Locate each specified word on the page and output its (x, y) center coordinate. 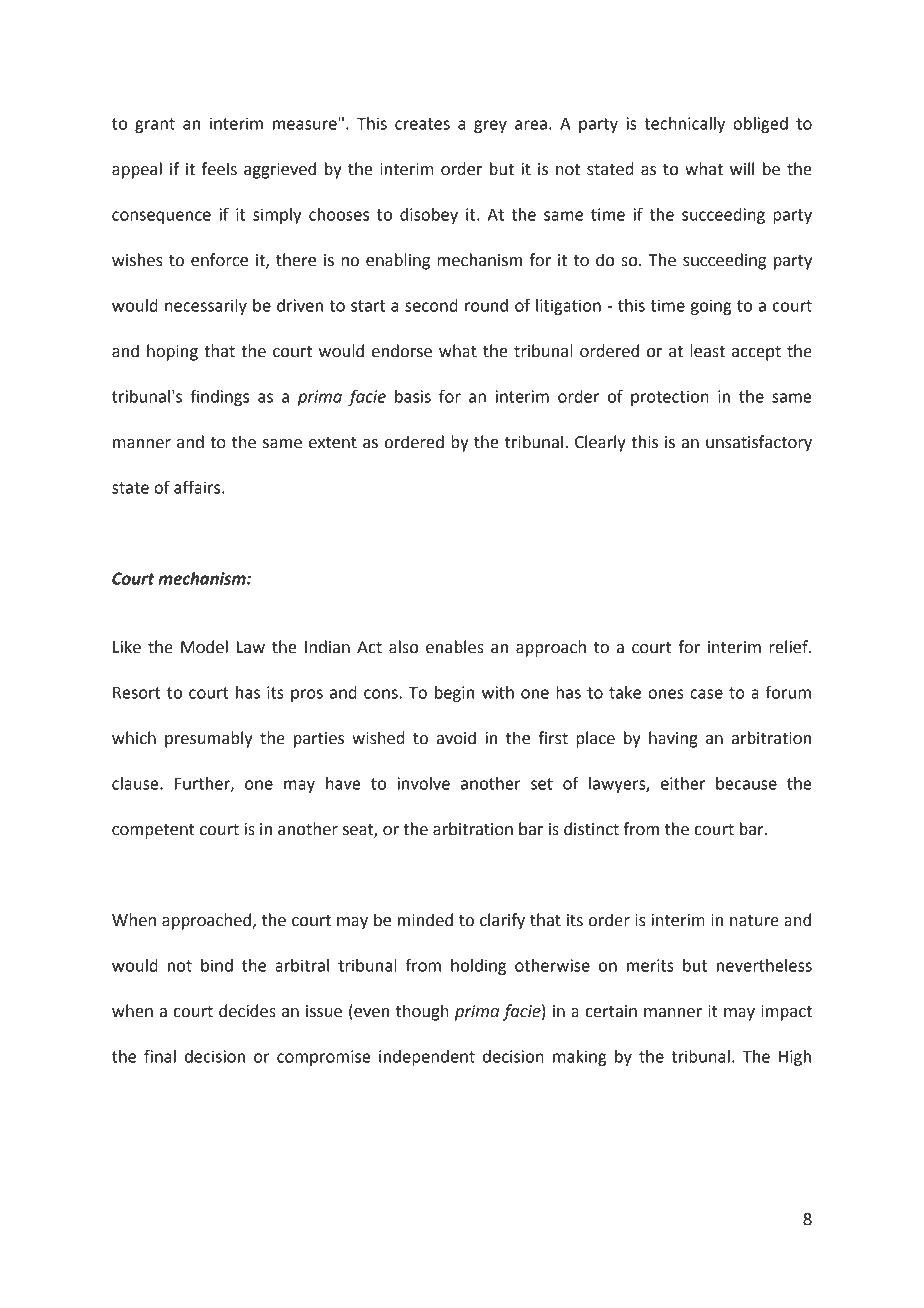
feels (219, 169)
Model (204, 647)
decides (247, 1011)
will (742, 168)
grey (490, 126)
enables (455, 647)
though (422, 1012)
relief (789, 647)
